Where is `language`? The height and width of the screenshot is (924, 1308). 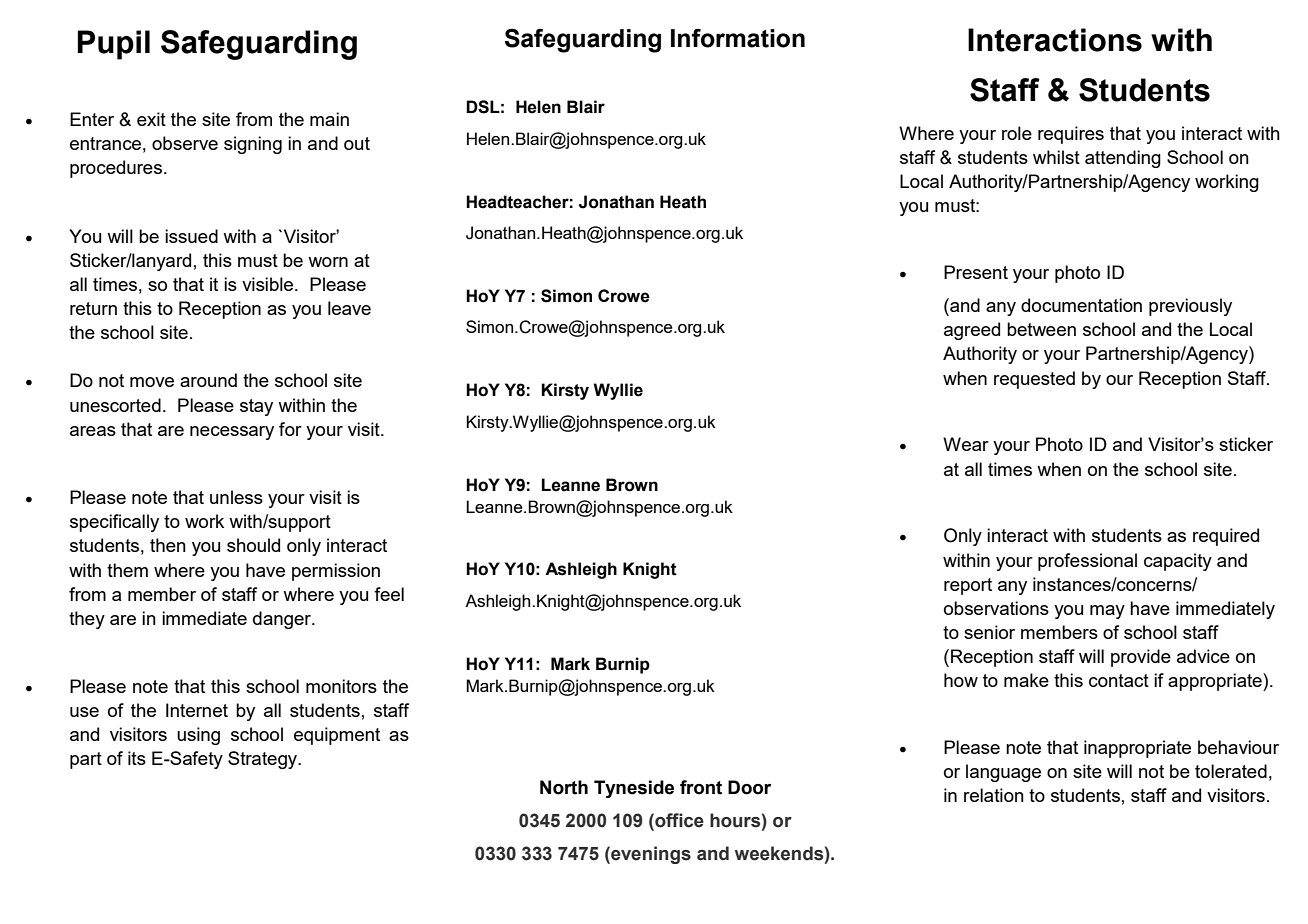 language is located at coordinates (1003, 773).
